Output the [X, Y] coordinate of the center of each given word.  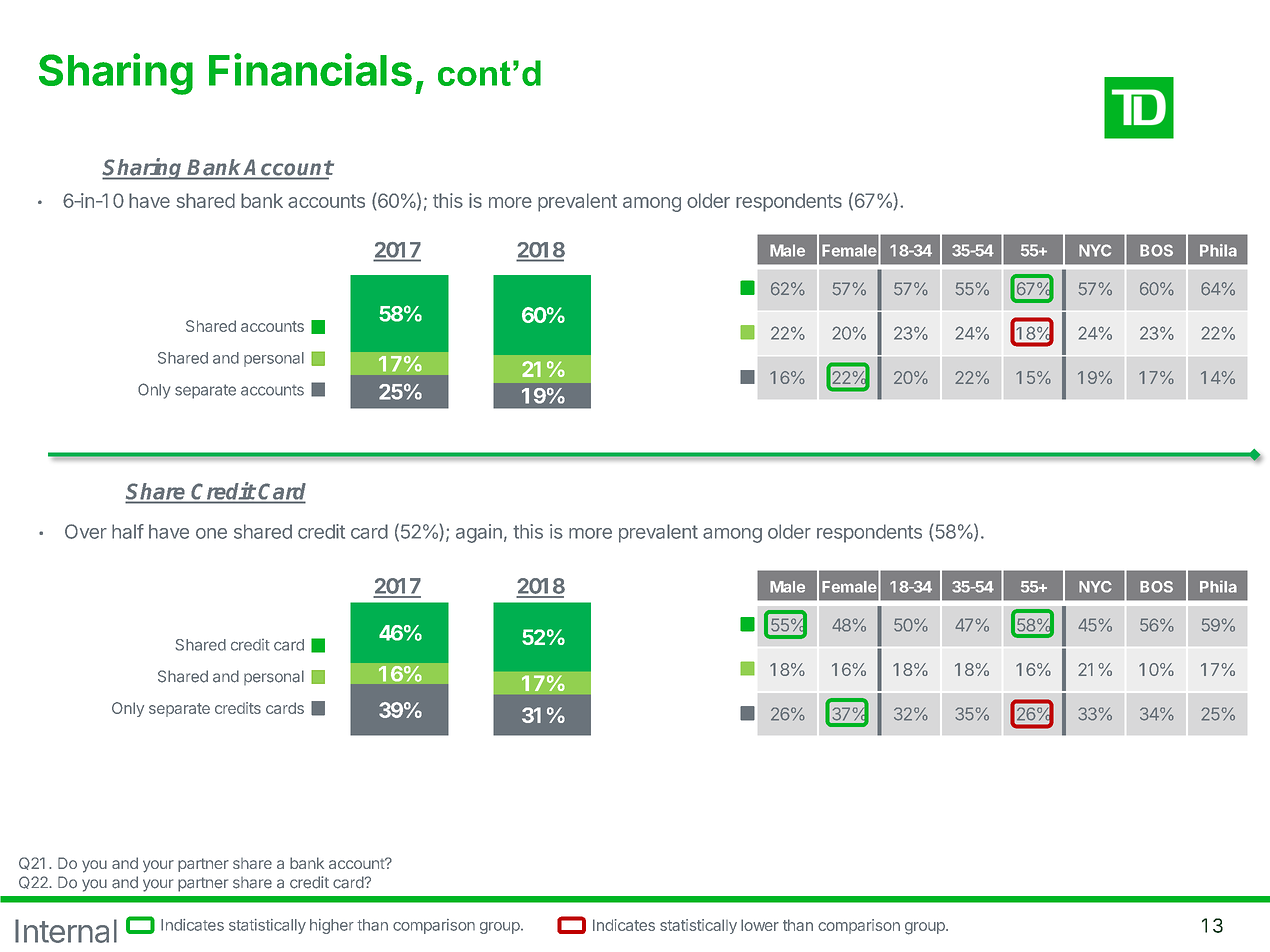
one [211, 533]
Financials [310, 69]
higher [332, 926]
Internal [66, 931]
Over [86, 531]
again [479, 533]
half [128, 531]
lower [760, 925]
